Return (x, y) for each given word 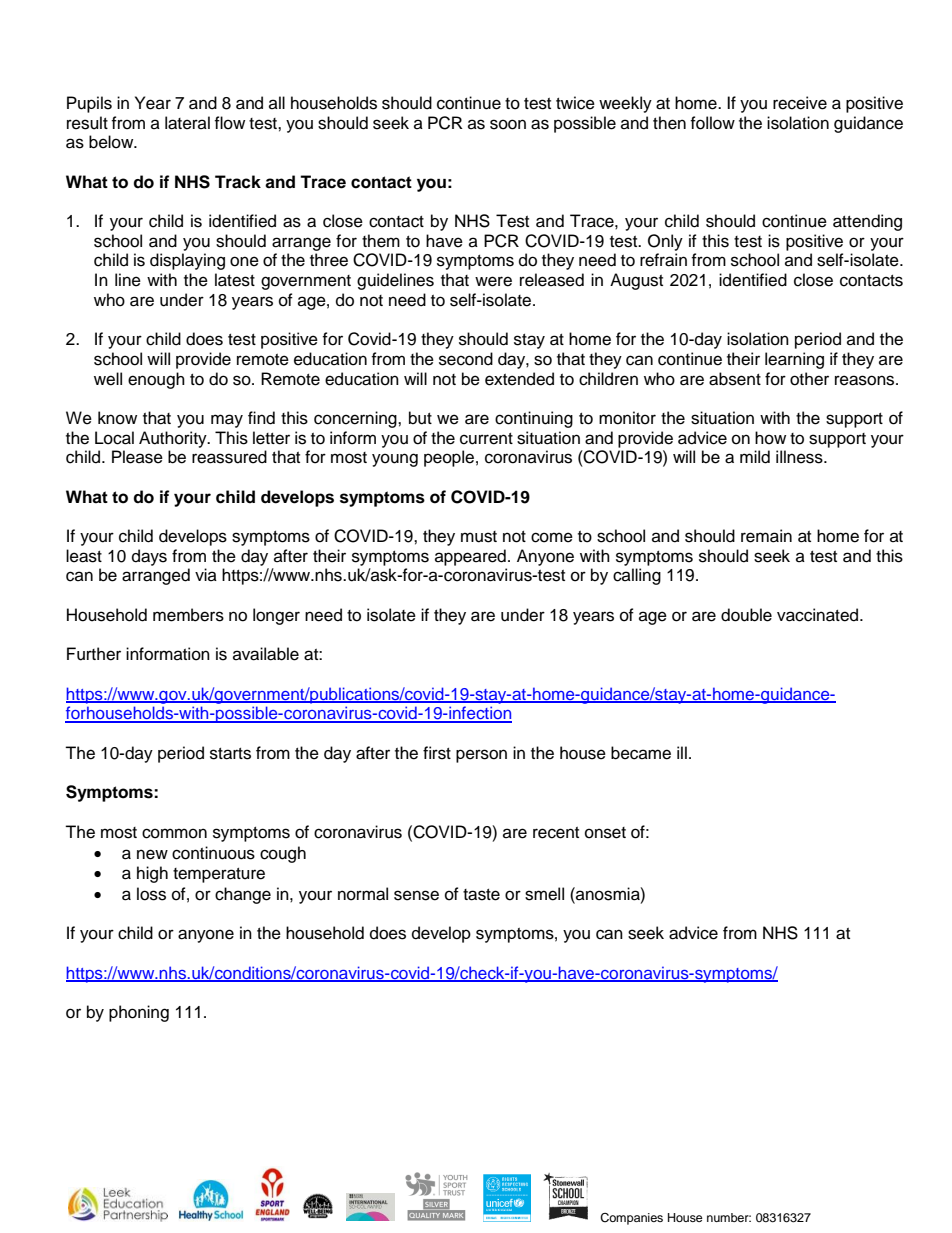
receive (800, 103)
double (746, 615)
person (481, 756)
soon (508, 124)
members (188, 615)
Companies (631, 1219)
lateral (187, 123)
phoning (139, 1013)
